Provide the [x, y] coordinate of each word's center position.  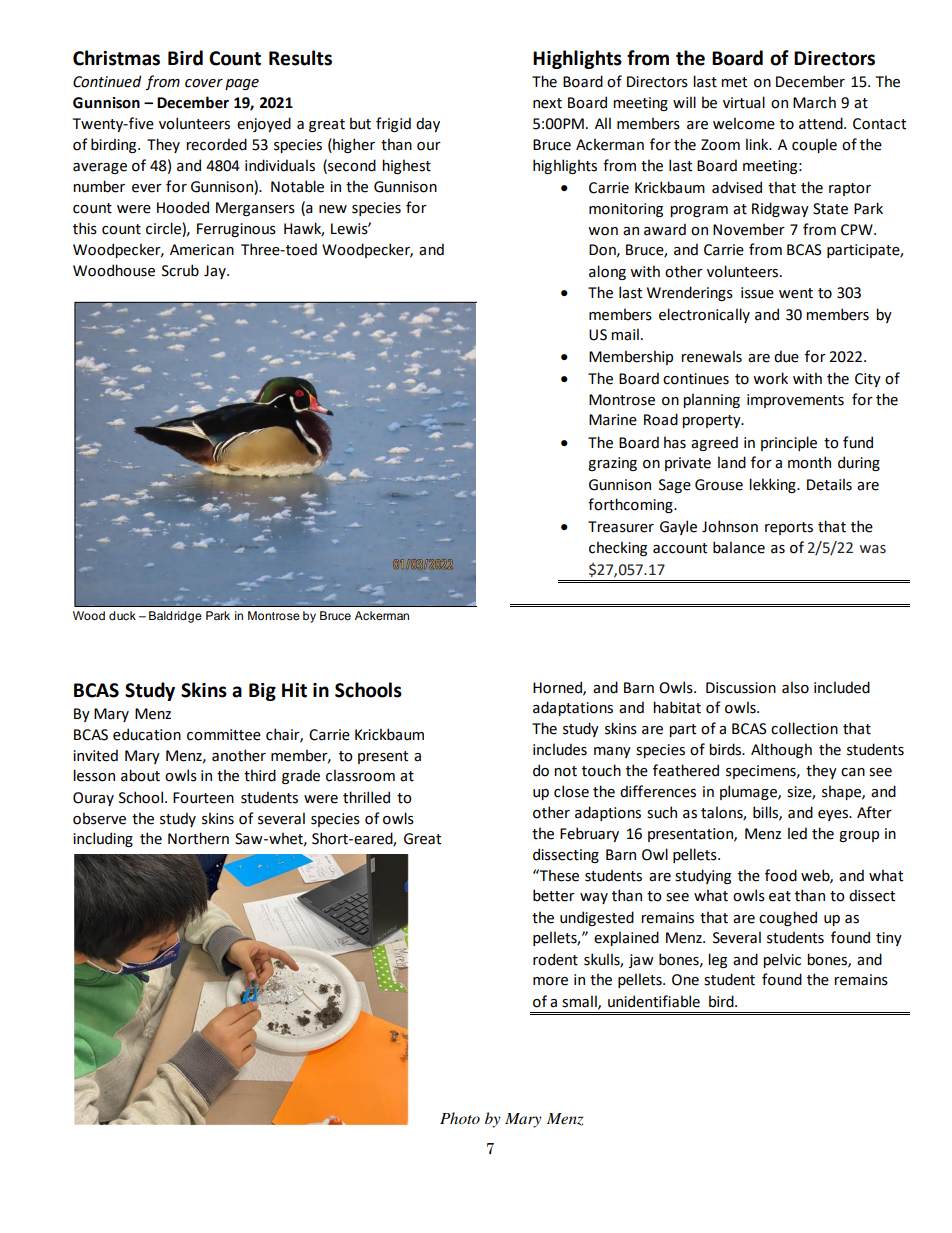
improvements [795, 401]
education [147, 734]
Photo [460, 1118]
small [580, 1002]
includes [560, 749]
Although [781, 750]
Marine [613, 420]
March [814, 102]
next [547, 103]
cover [204, 83]
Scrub [180, 270]
